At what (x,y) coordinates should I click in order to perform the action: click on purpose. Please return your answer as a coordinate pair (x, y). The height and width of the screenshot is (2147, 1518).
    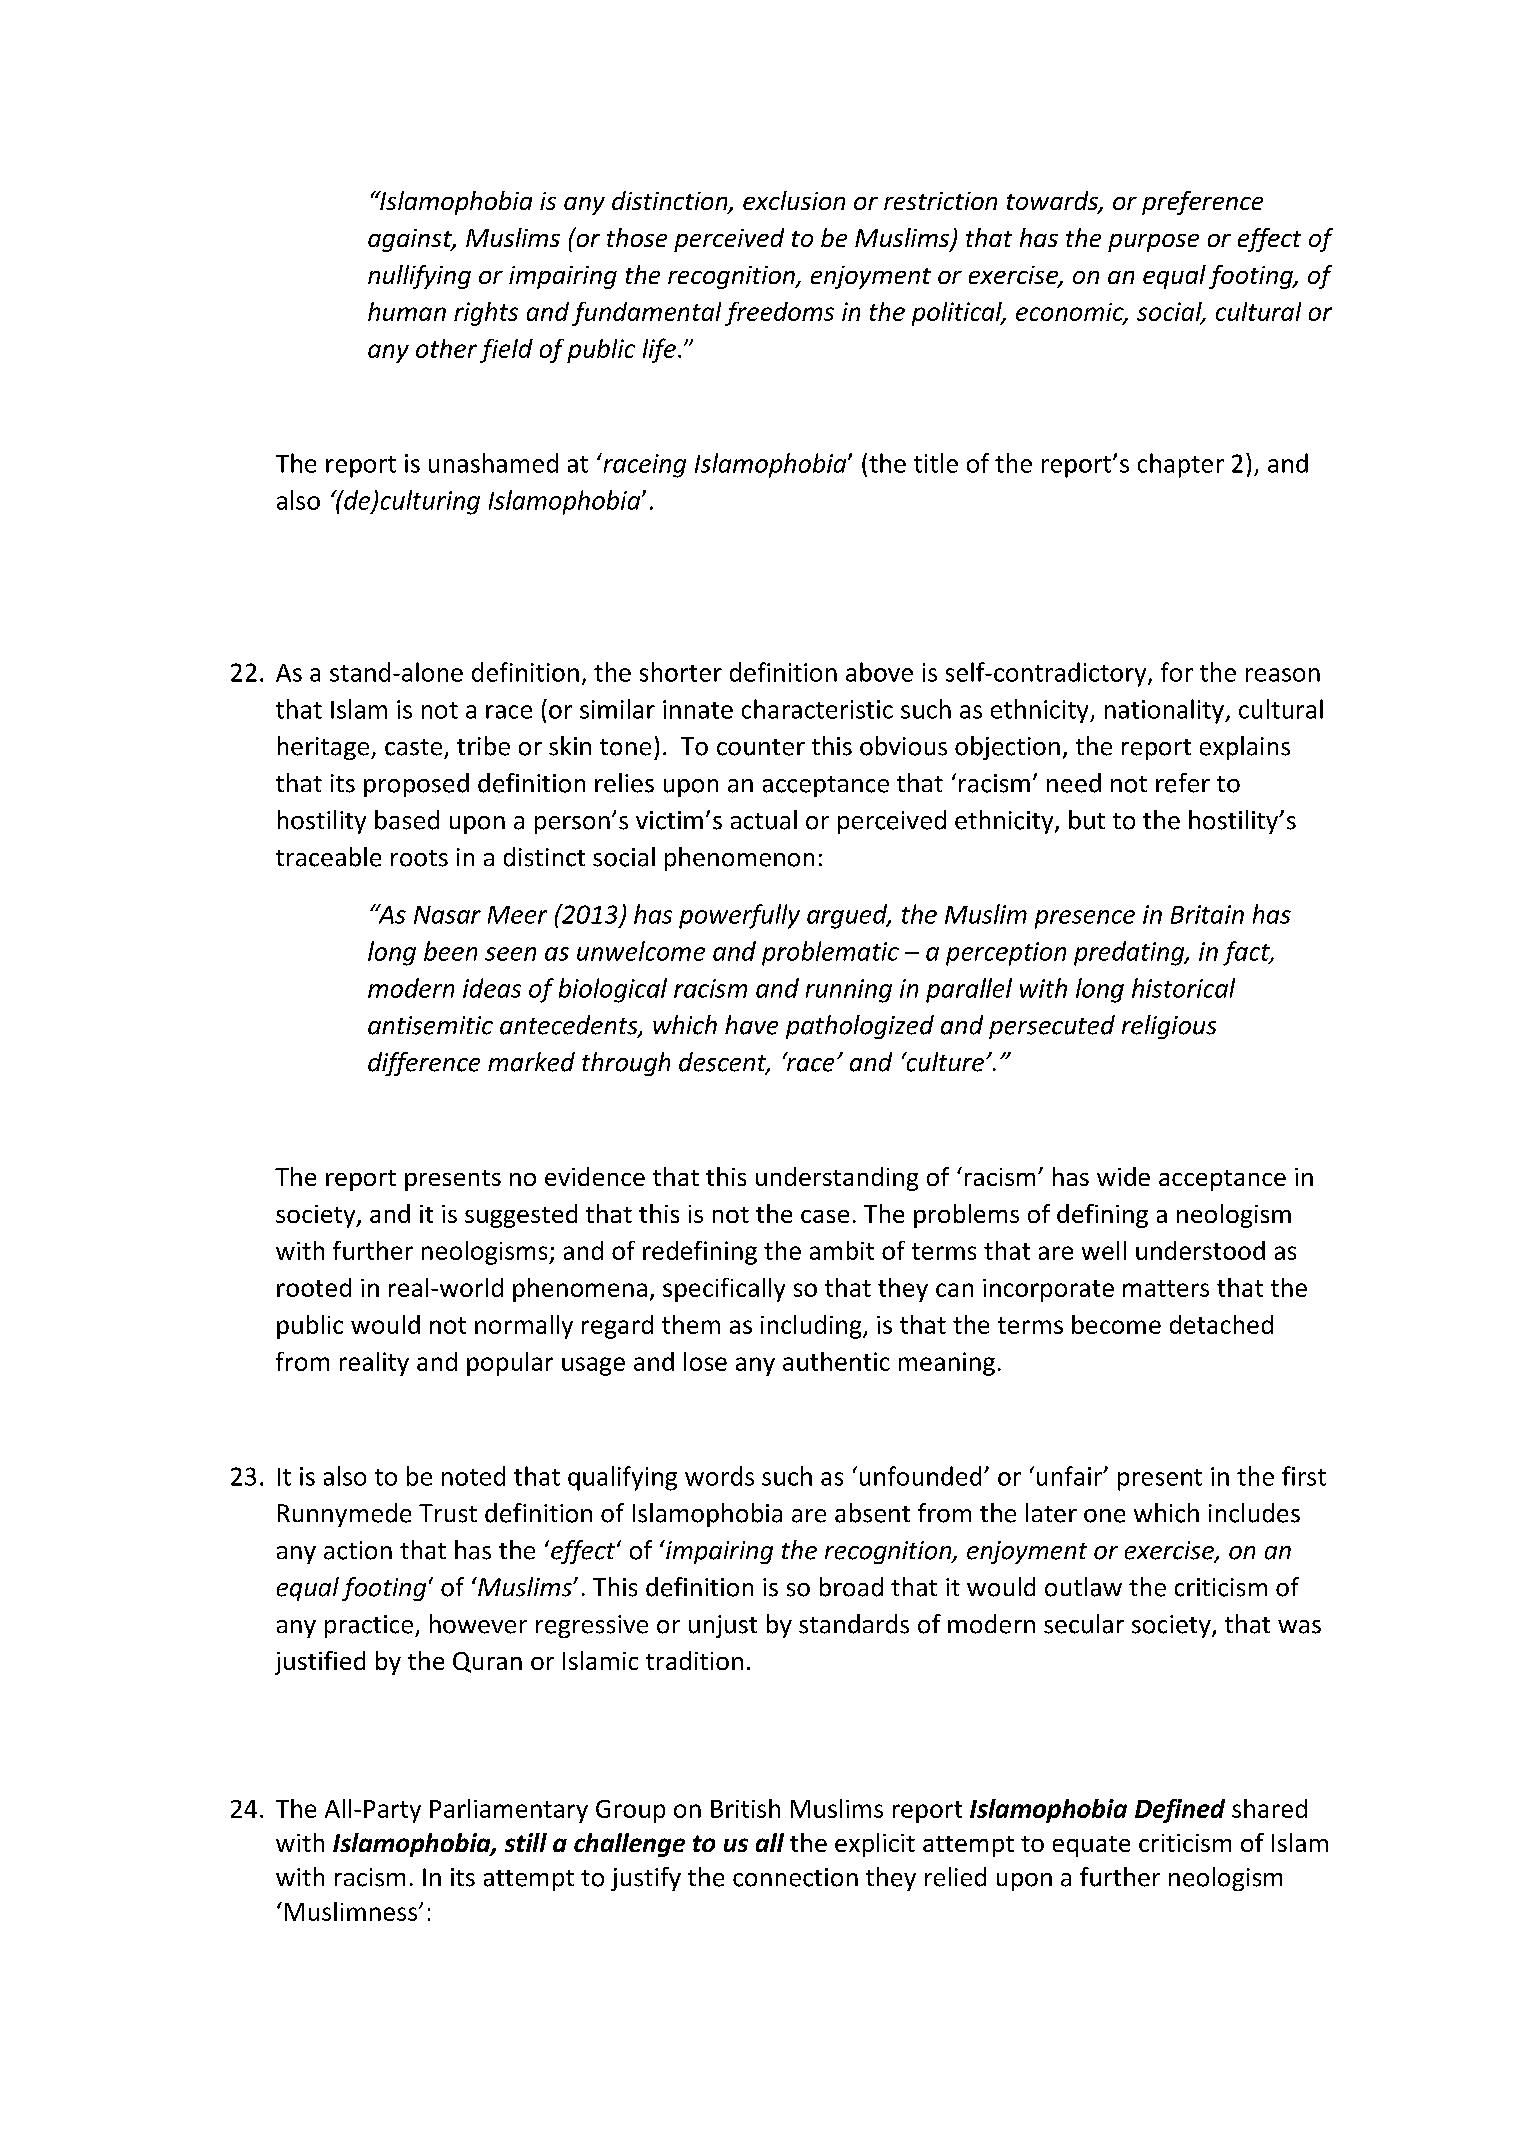
    Looking at the image, I should click on (1153, 243).
